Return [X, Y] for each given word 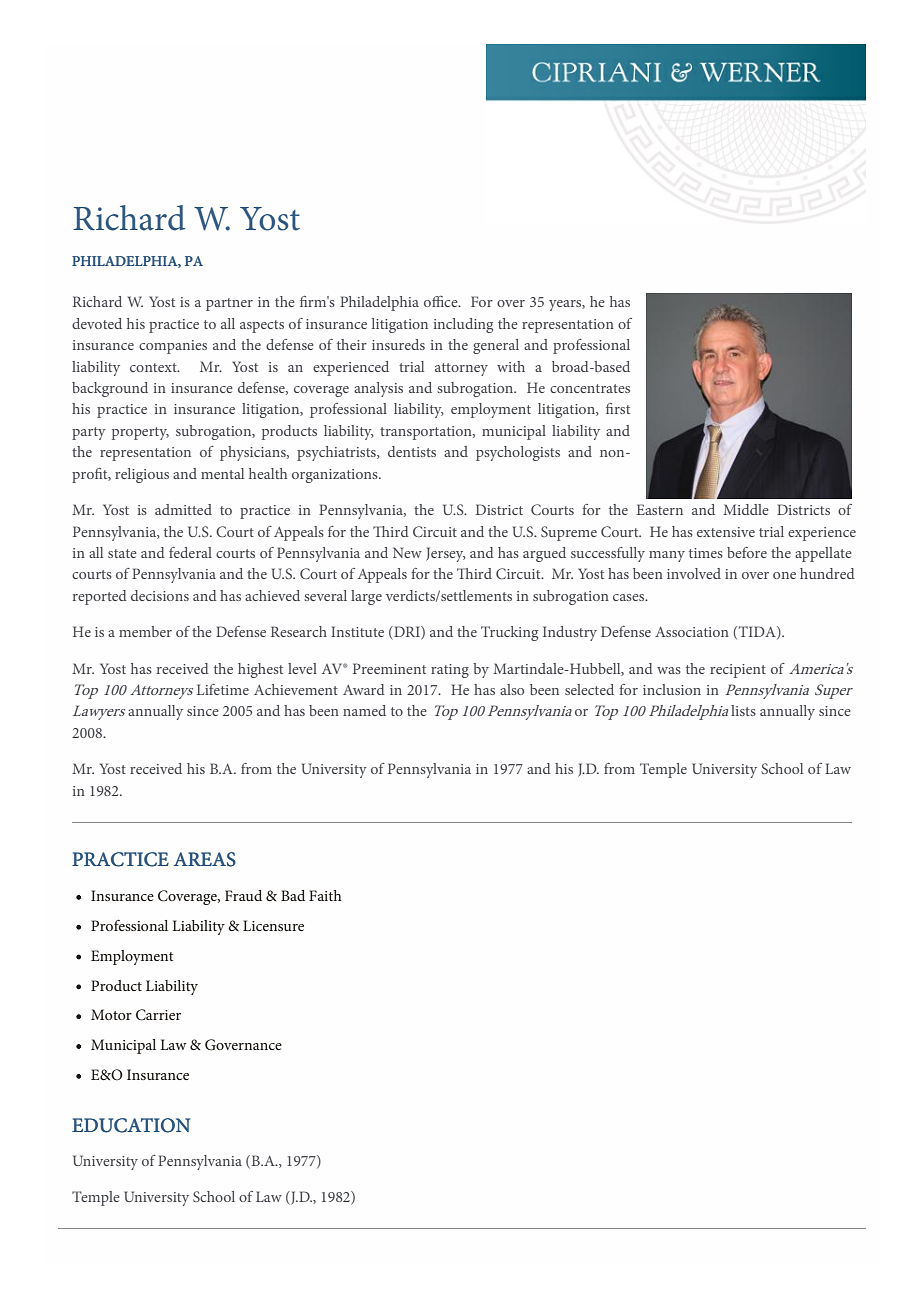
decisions [160, 595]
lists [743, 710]
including [463, 325]
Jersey [446, 554]
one [784, 575]
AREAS [205, 859]
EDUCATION [131, 1125]
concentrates [590, 388]
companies [173, 347]
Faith [325, 895]
